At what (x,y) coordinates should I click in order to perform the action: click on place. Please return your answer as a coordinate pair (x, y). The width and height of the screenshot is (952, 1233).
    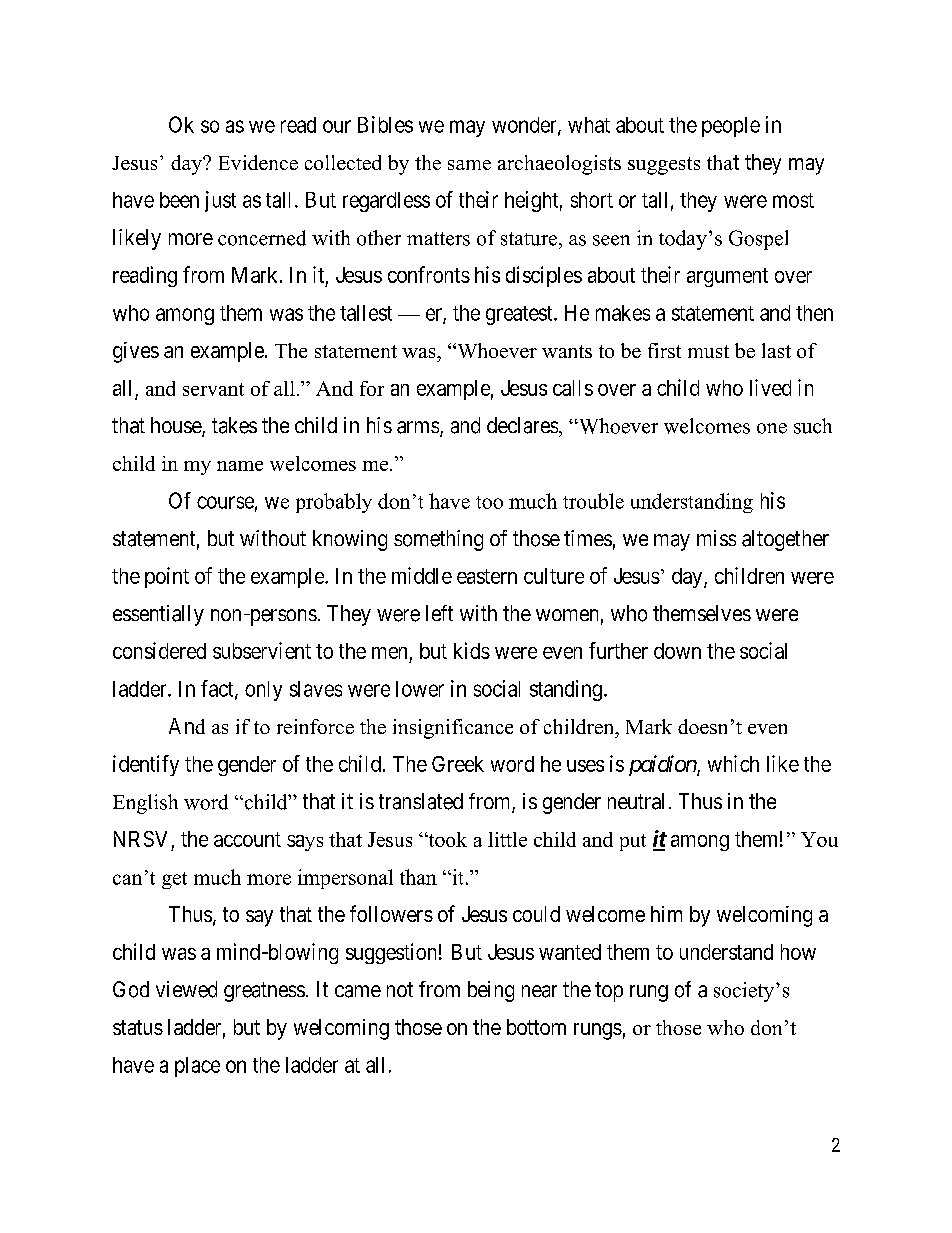
    Looking at the image, I should click on (197, 1067).
